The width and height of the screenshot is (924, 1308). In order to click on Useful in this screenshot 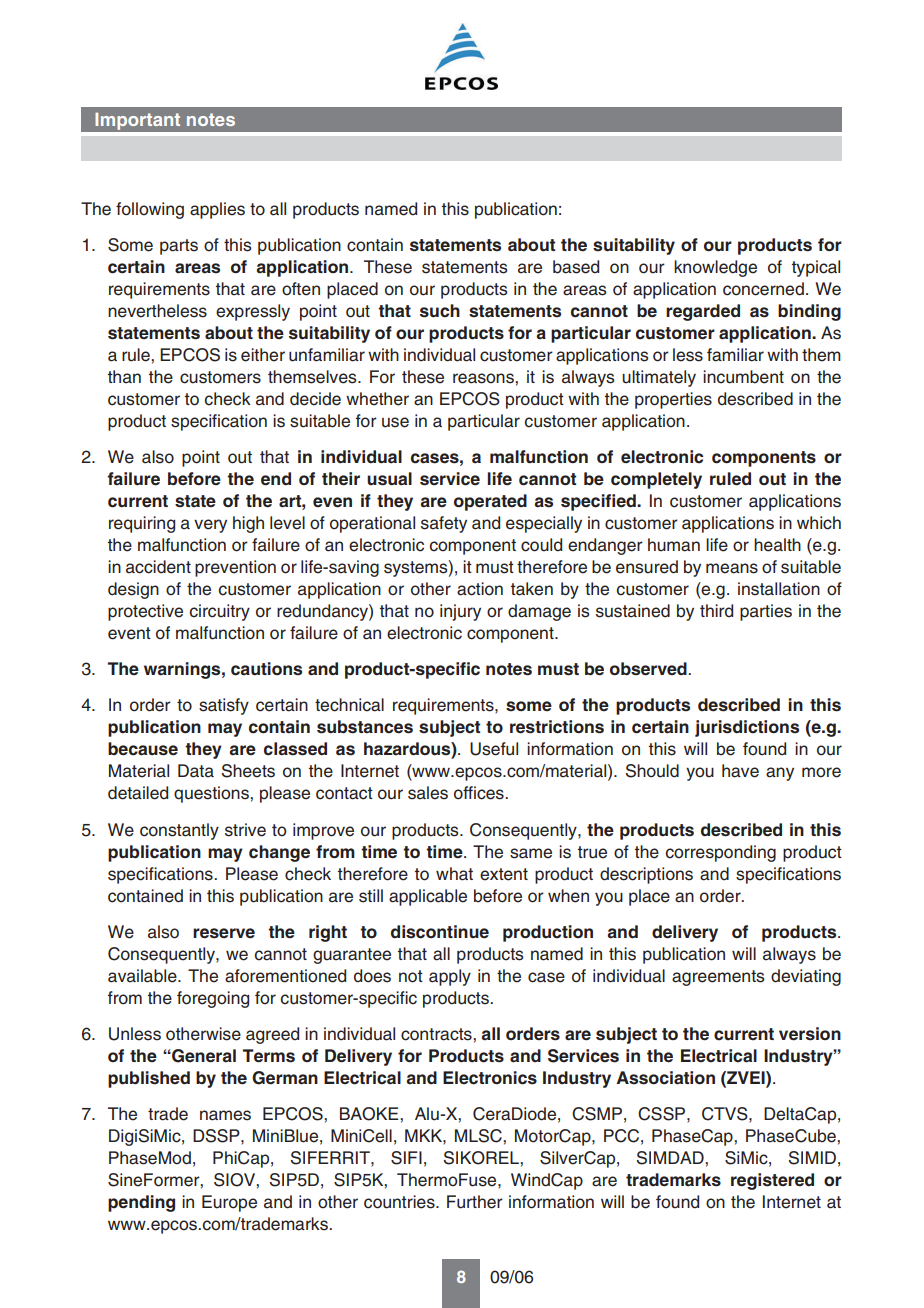, I will do `click(494, 749)`.
